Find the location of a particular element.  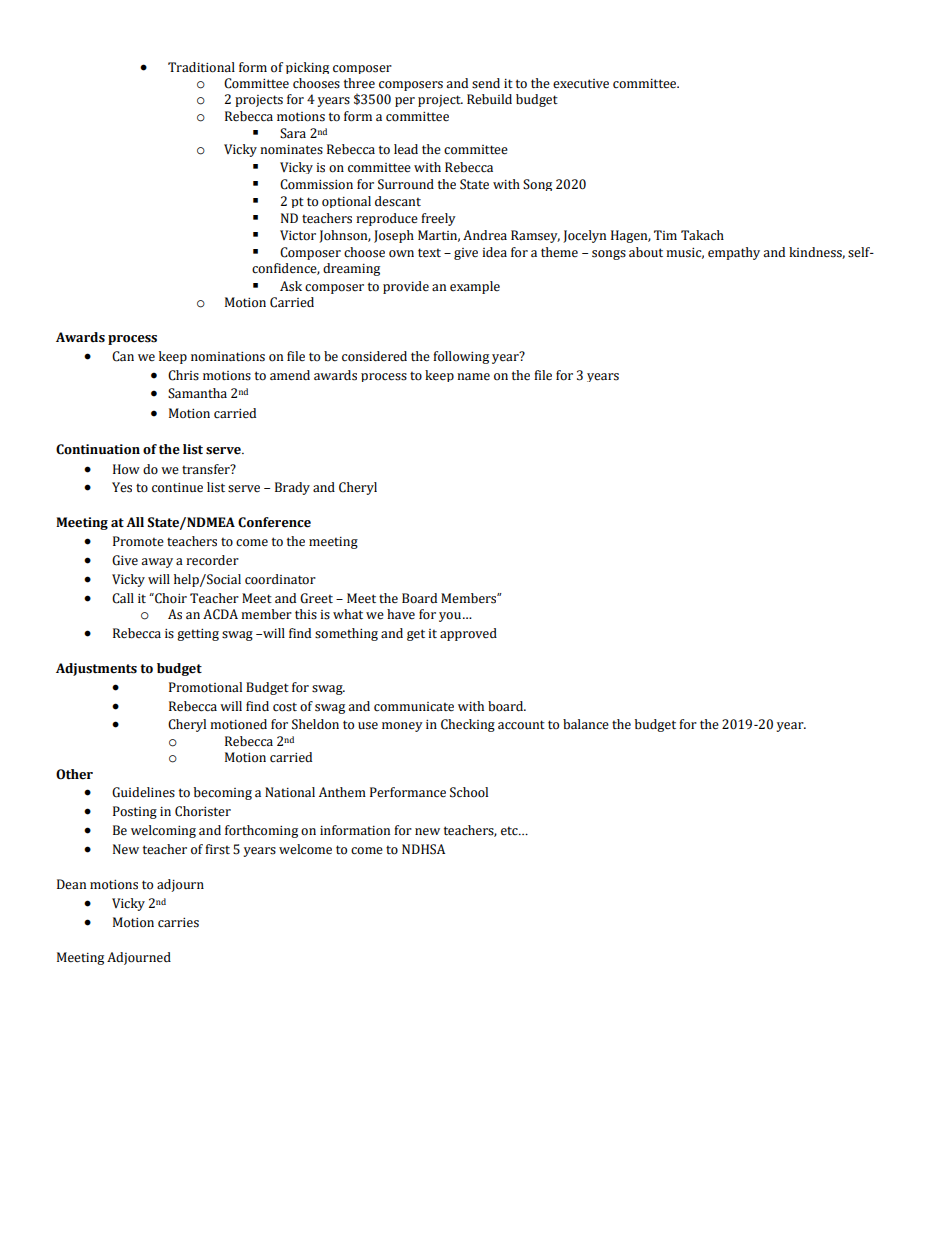

Traditional is located at coordinates (201, 67).
